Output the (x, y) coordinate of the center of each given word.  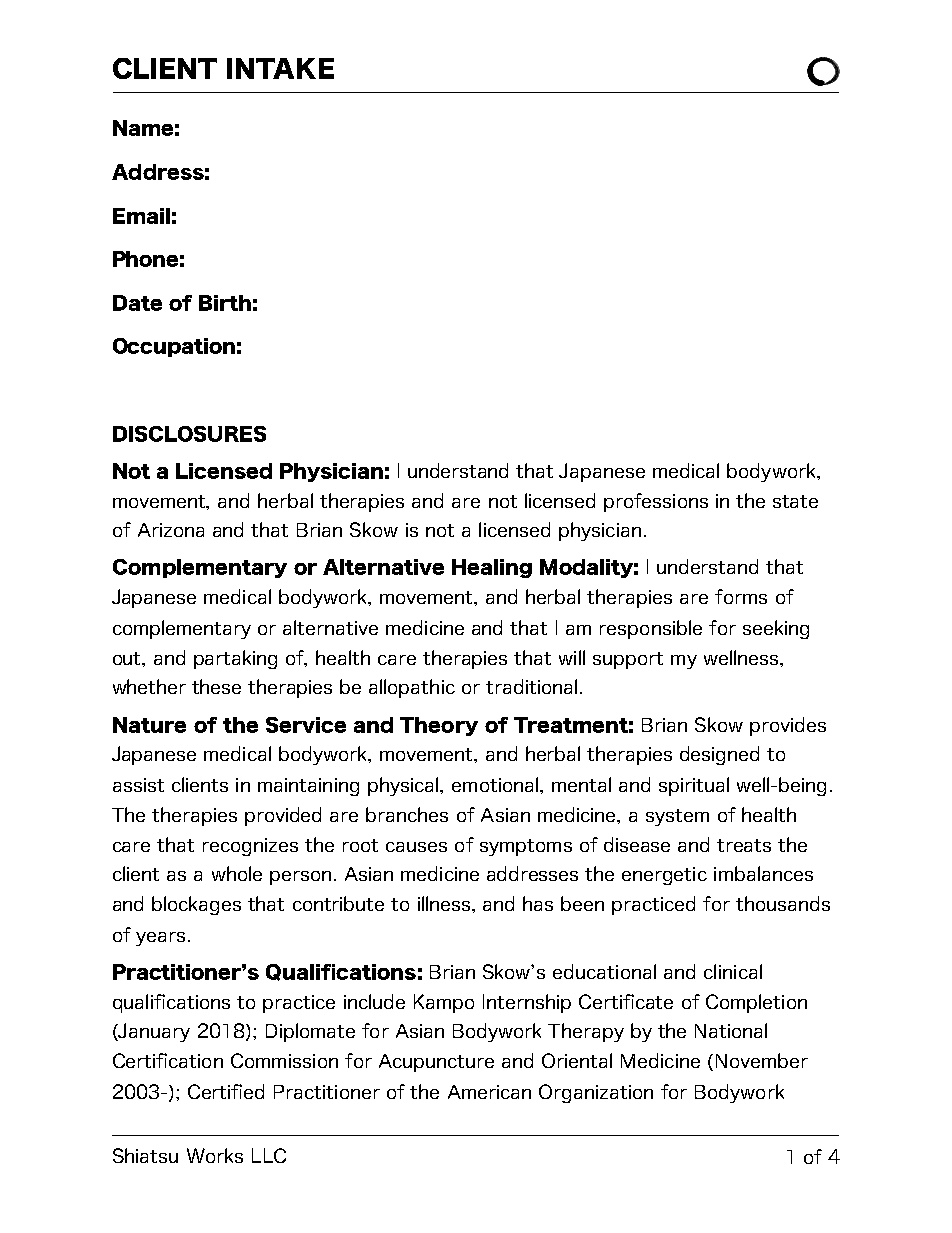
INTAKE (280, 68)
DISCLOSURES (189, 434)
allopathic (412, 688)
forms (741, 596)
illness (445, 903)
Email (141, 216)
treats (744, 845)
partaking (235, 659)
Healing (492, 568)
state (795, 501)
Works (215, 1155)
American (489, 1092)
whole (237, 873)
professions (656, 502)
